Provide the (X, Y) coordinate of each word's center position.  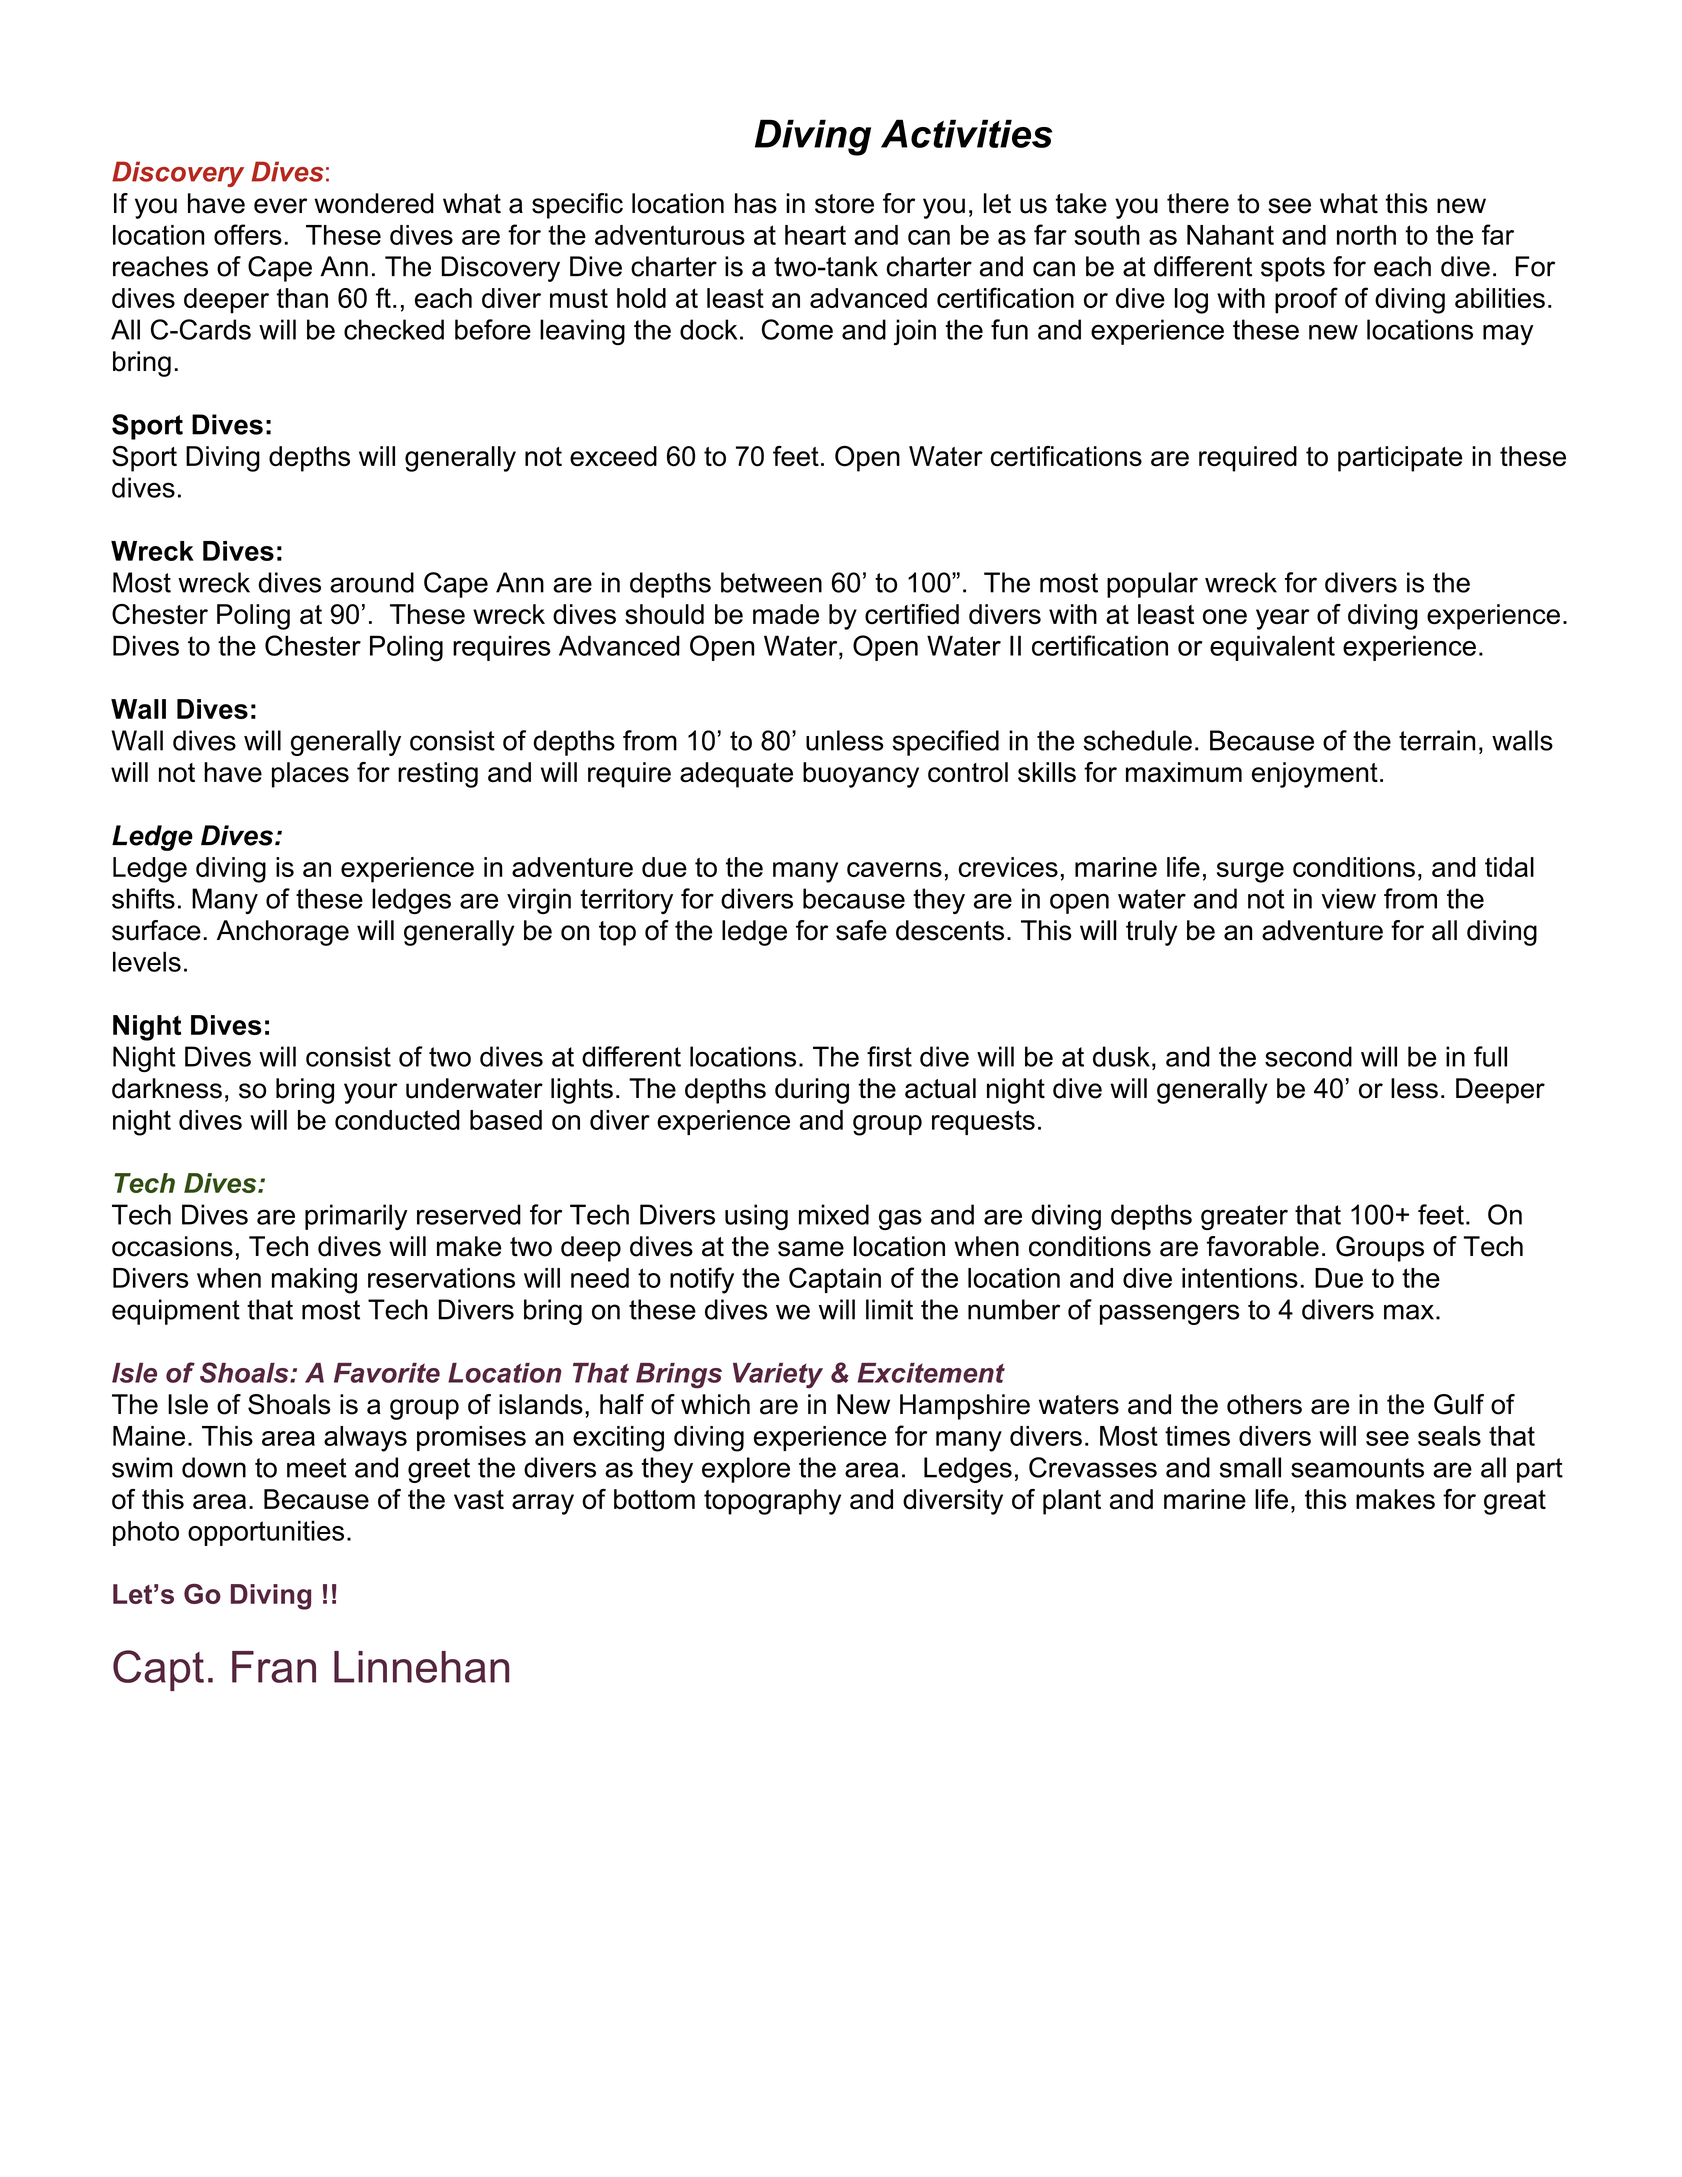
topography (772, 1502)
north (1366, 235)
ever (280, 206)
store (844, 204)
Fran (274, 1667)
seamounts (1357, 1468)
